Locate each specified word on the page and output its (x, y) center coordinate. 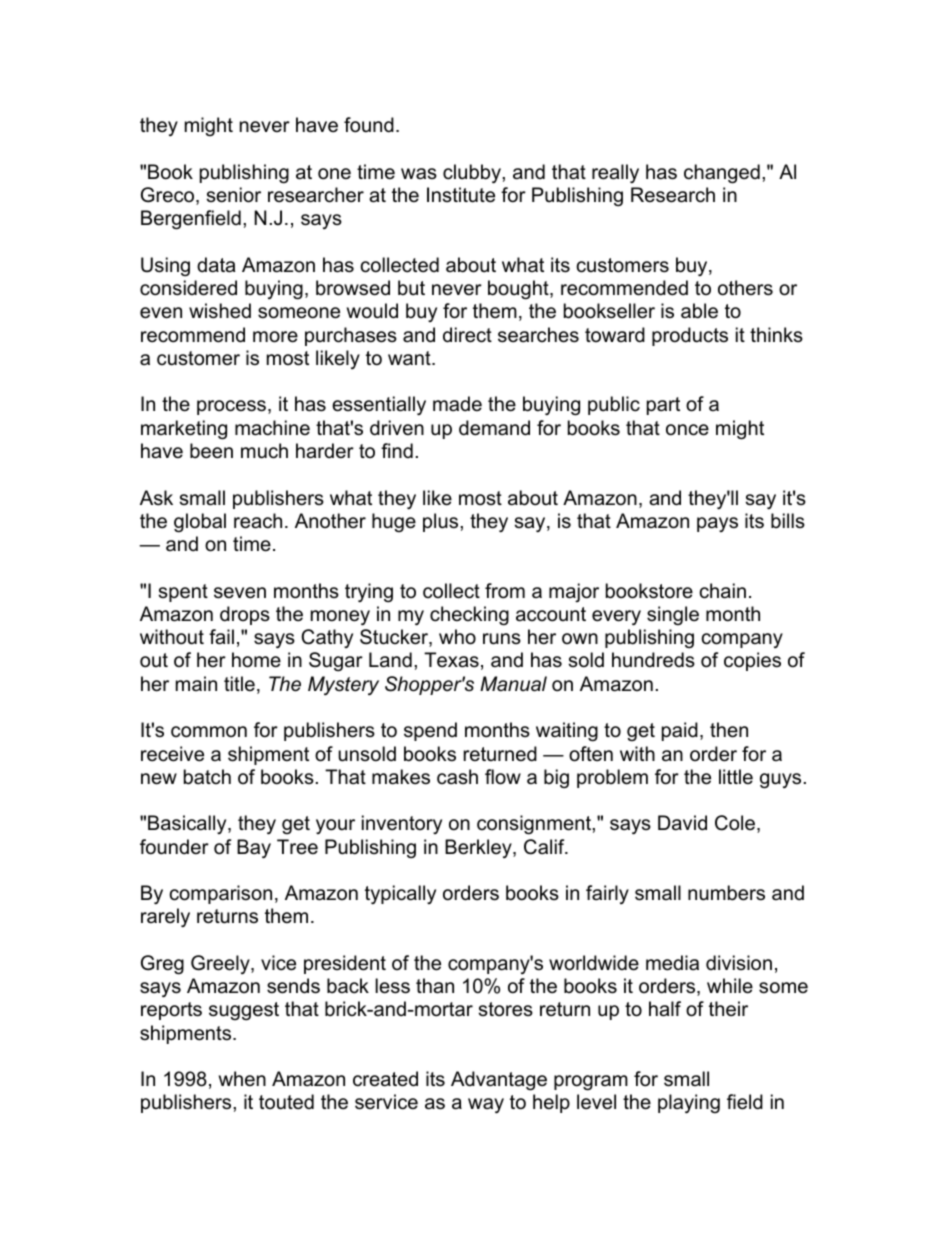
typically (400, 894)
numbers (726, 893)
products (690, 336)
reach (258, 521)
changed (722, 174)
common (209, 732)
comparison (221, 894)
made (457, 404)
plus (442, 522)
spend (430, 731)
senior (234, 195)
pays (717, 524)
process (231, 407)
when (242, 1079)
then (729, 730)
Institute (461, 195)
